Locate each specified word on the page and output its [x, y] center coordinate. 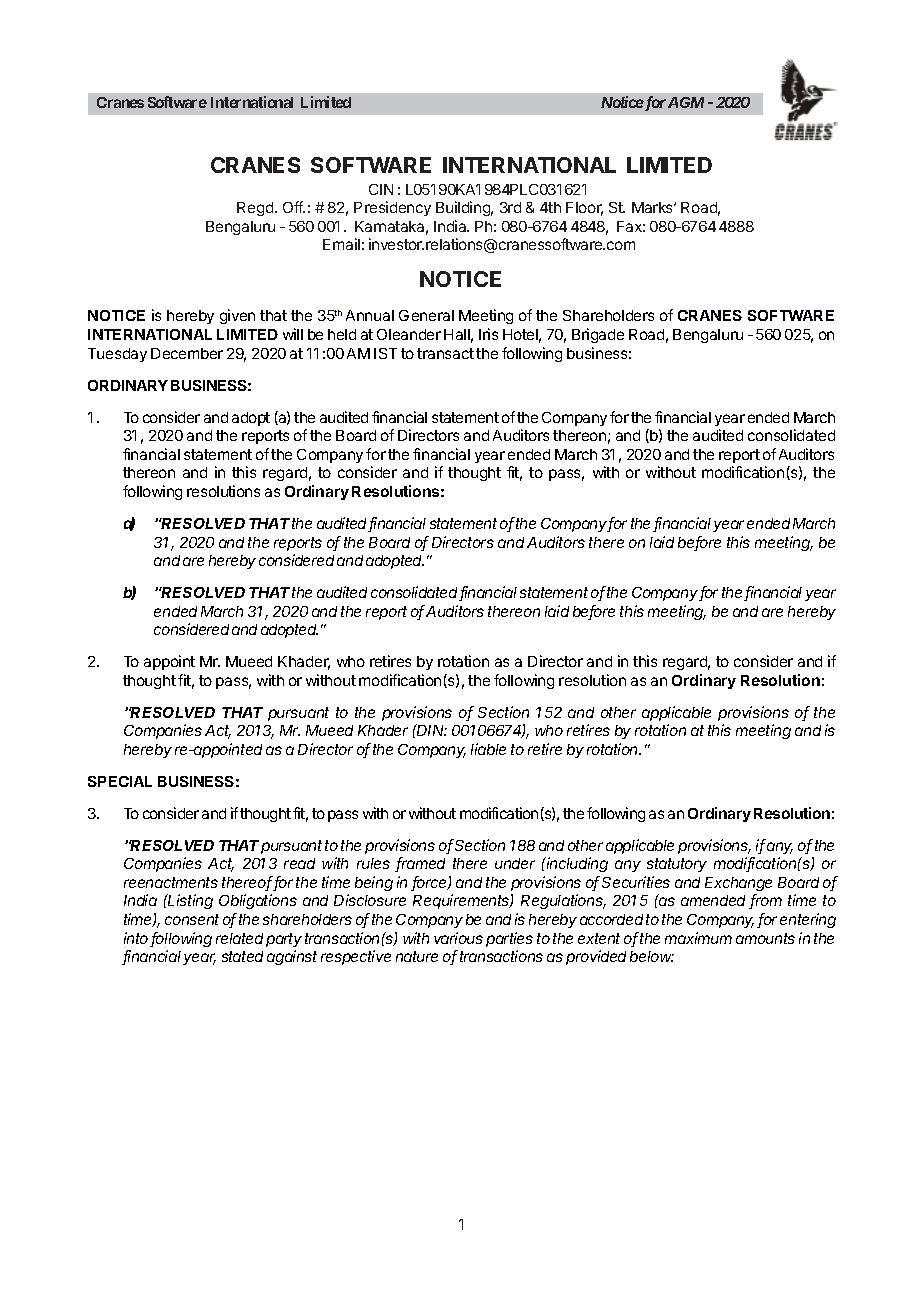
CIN [381, 189]
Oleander [409, 334]
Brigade [598, 335]
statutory [677, 865]
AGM [686, 102]
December [187, 353]
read [299, 863]
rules [373, 863]
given [237, 316]
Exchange [738, 884]
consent [192, 919]
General [426, 315]
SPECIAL [120, 781]
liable [488, 749]
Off [294, 207]
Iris [488, 334]
